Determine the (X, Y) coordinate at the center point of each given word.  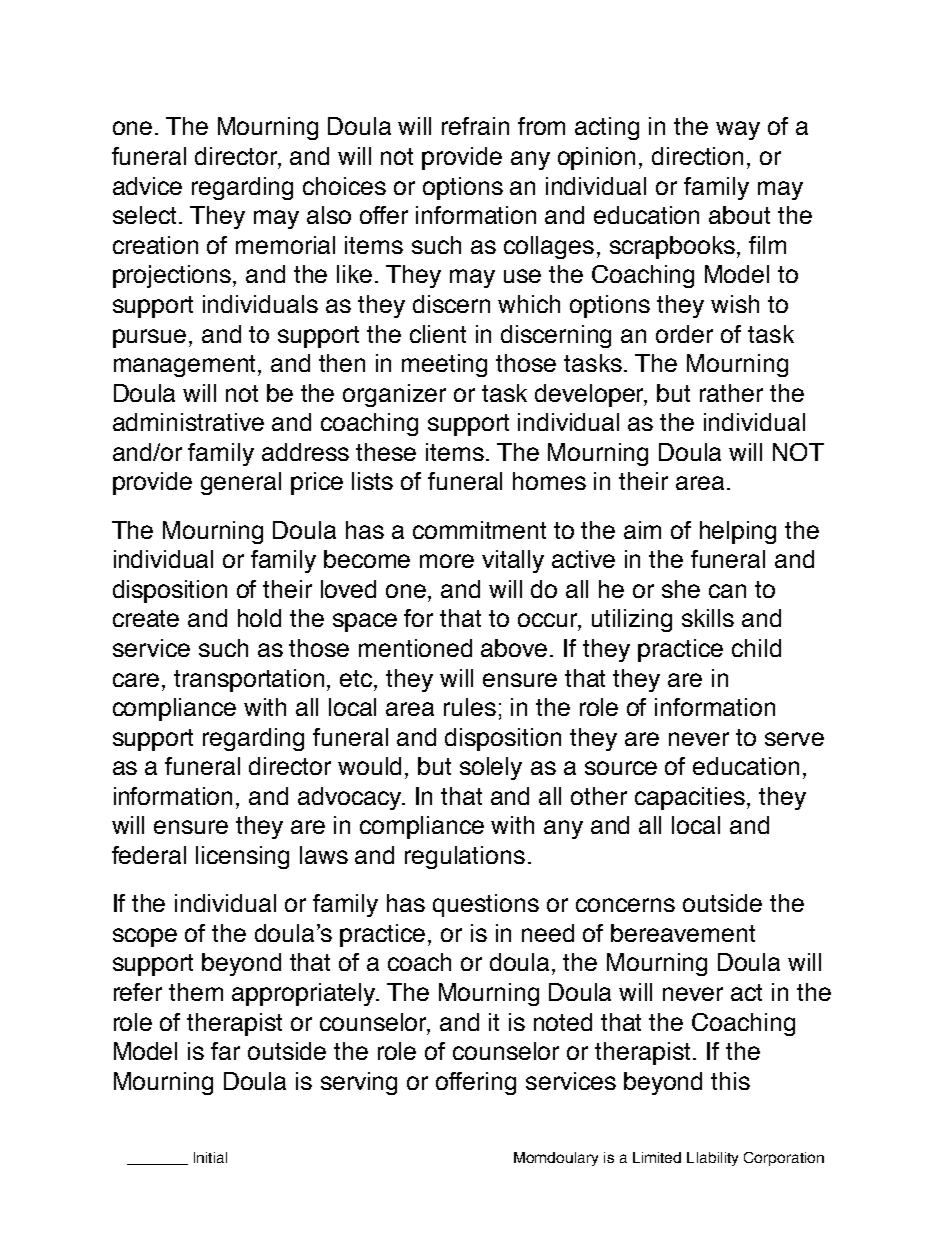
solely (491, 768)
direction (697, 156)
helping (738, 532)
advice (147, 186)
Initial (210, 1157)
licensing (242, 857)
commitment (479, 530)
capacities (690, 798)
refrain (475, 126)
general (241, 483)
